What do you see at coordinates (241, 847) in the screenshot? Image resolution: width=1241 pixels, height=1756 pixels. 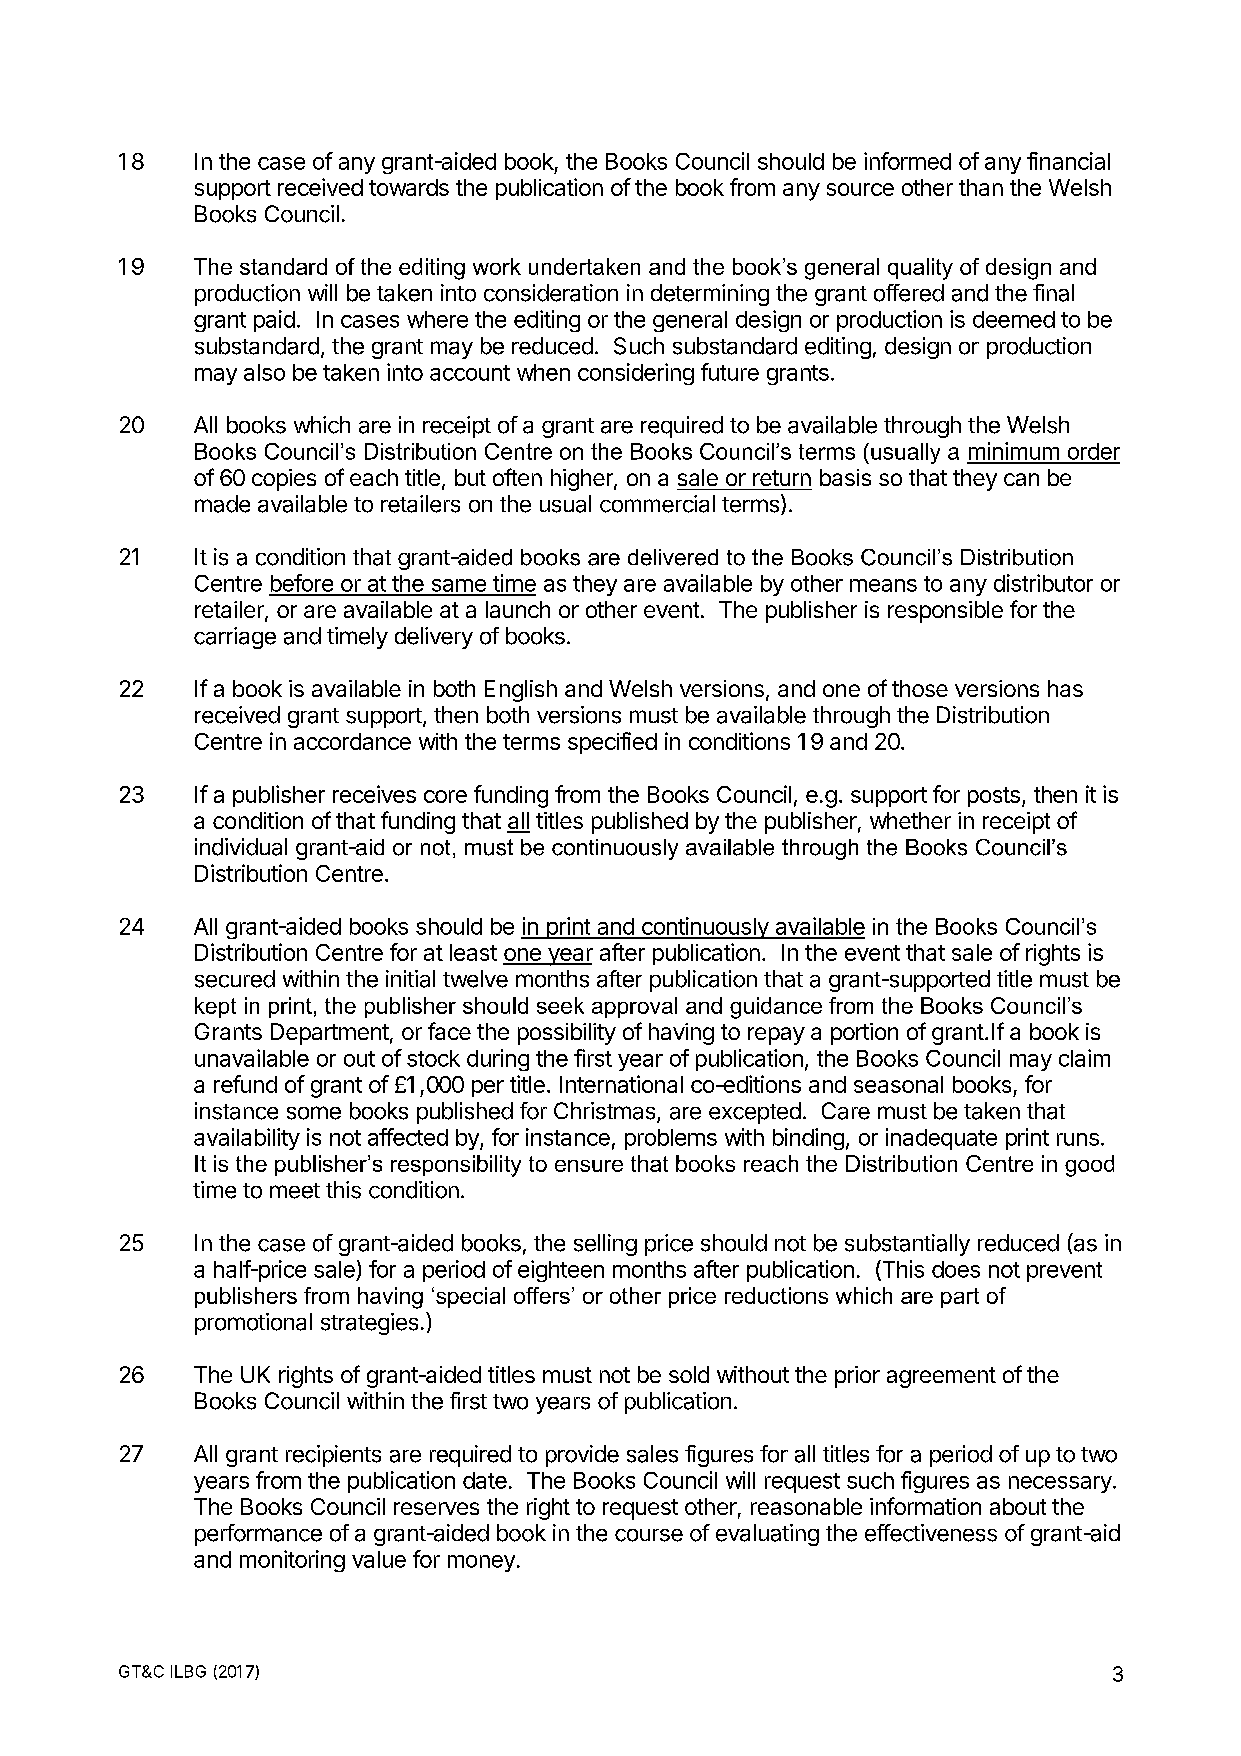 I see `individual` at bounding box center [241, 847].
